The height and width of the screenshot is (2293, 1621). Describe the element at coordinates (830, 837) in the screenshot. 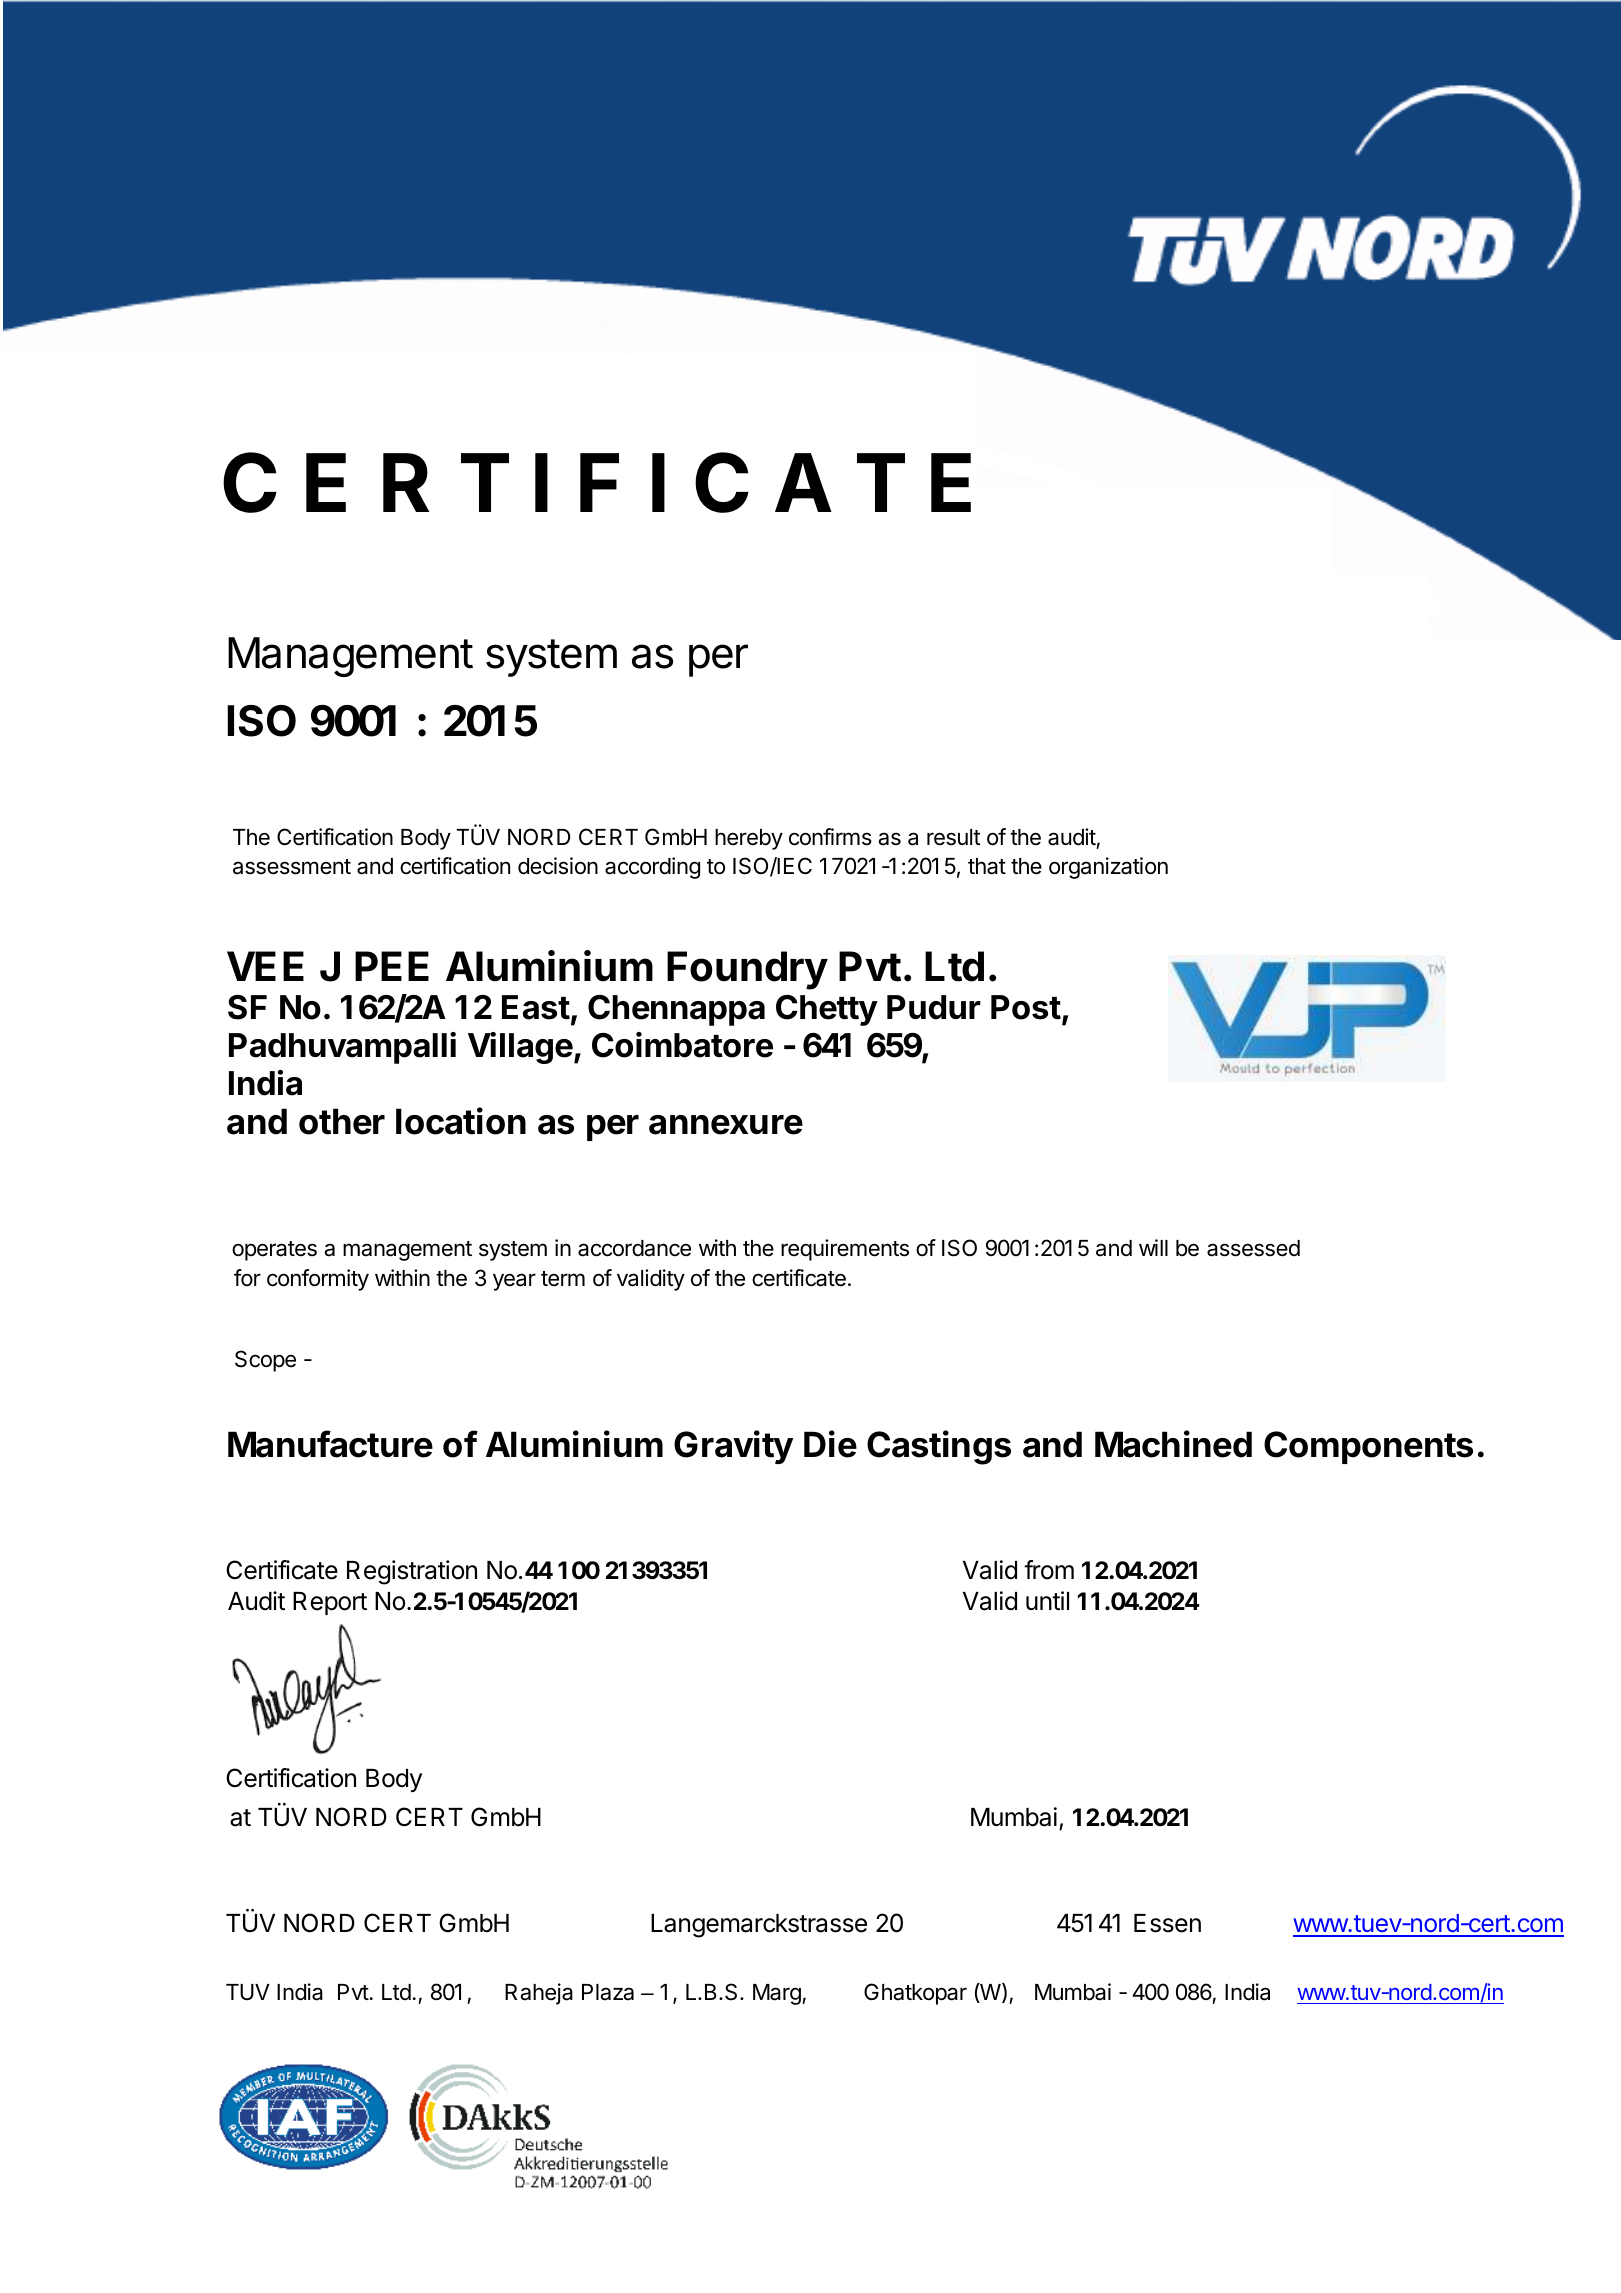

I see `confirms` at that location.
